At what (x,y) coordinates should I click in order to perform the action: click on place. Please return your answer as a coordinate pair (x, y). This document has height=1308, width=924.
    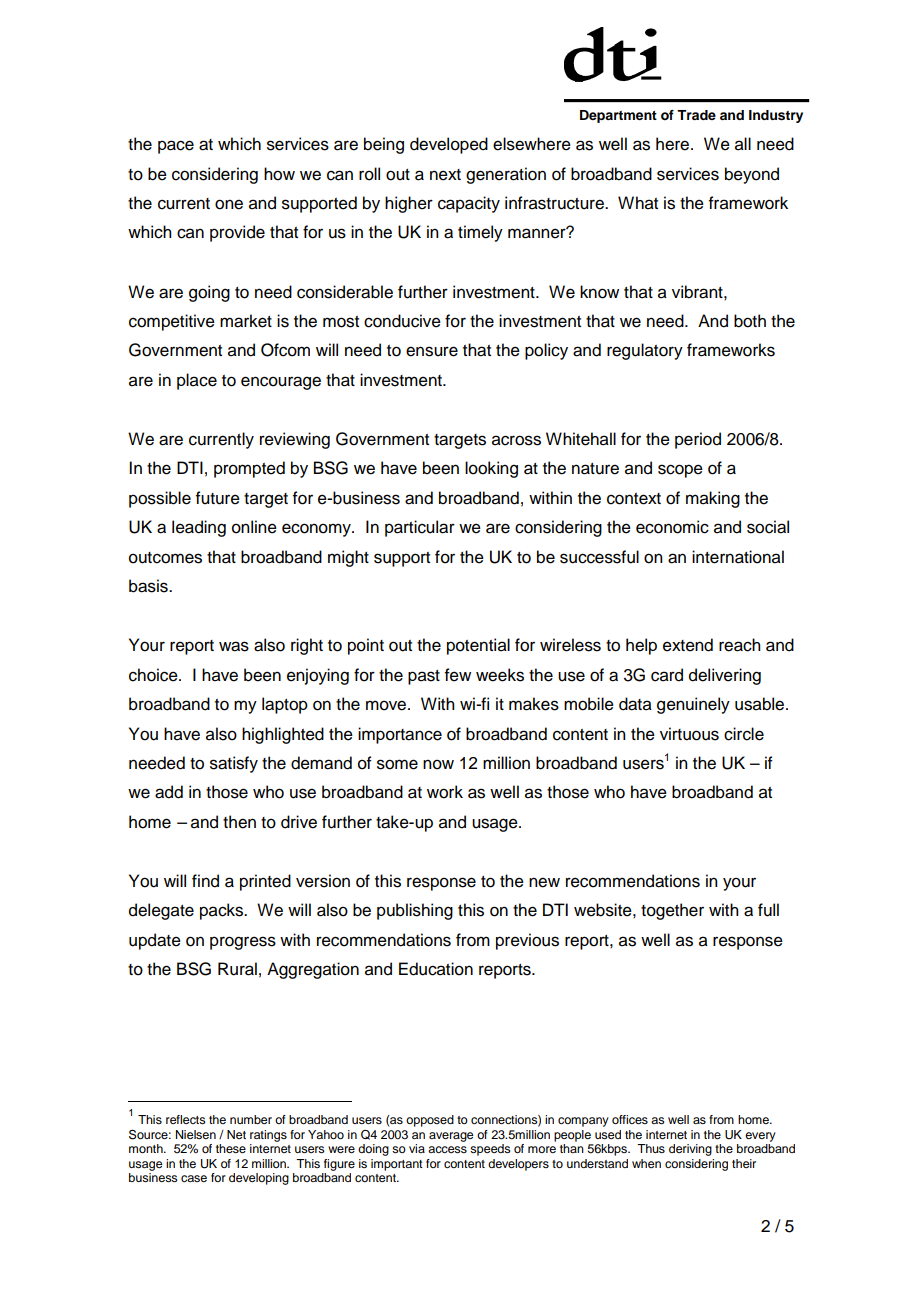
    Looking at the image, I should click on (197, 381).
